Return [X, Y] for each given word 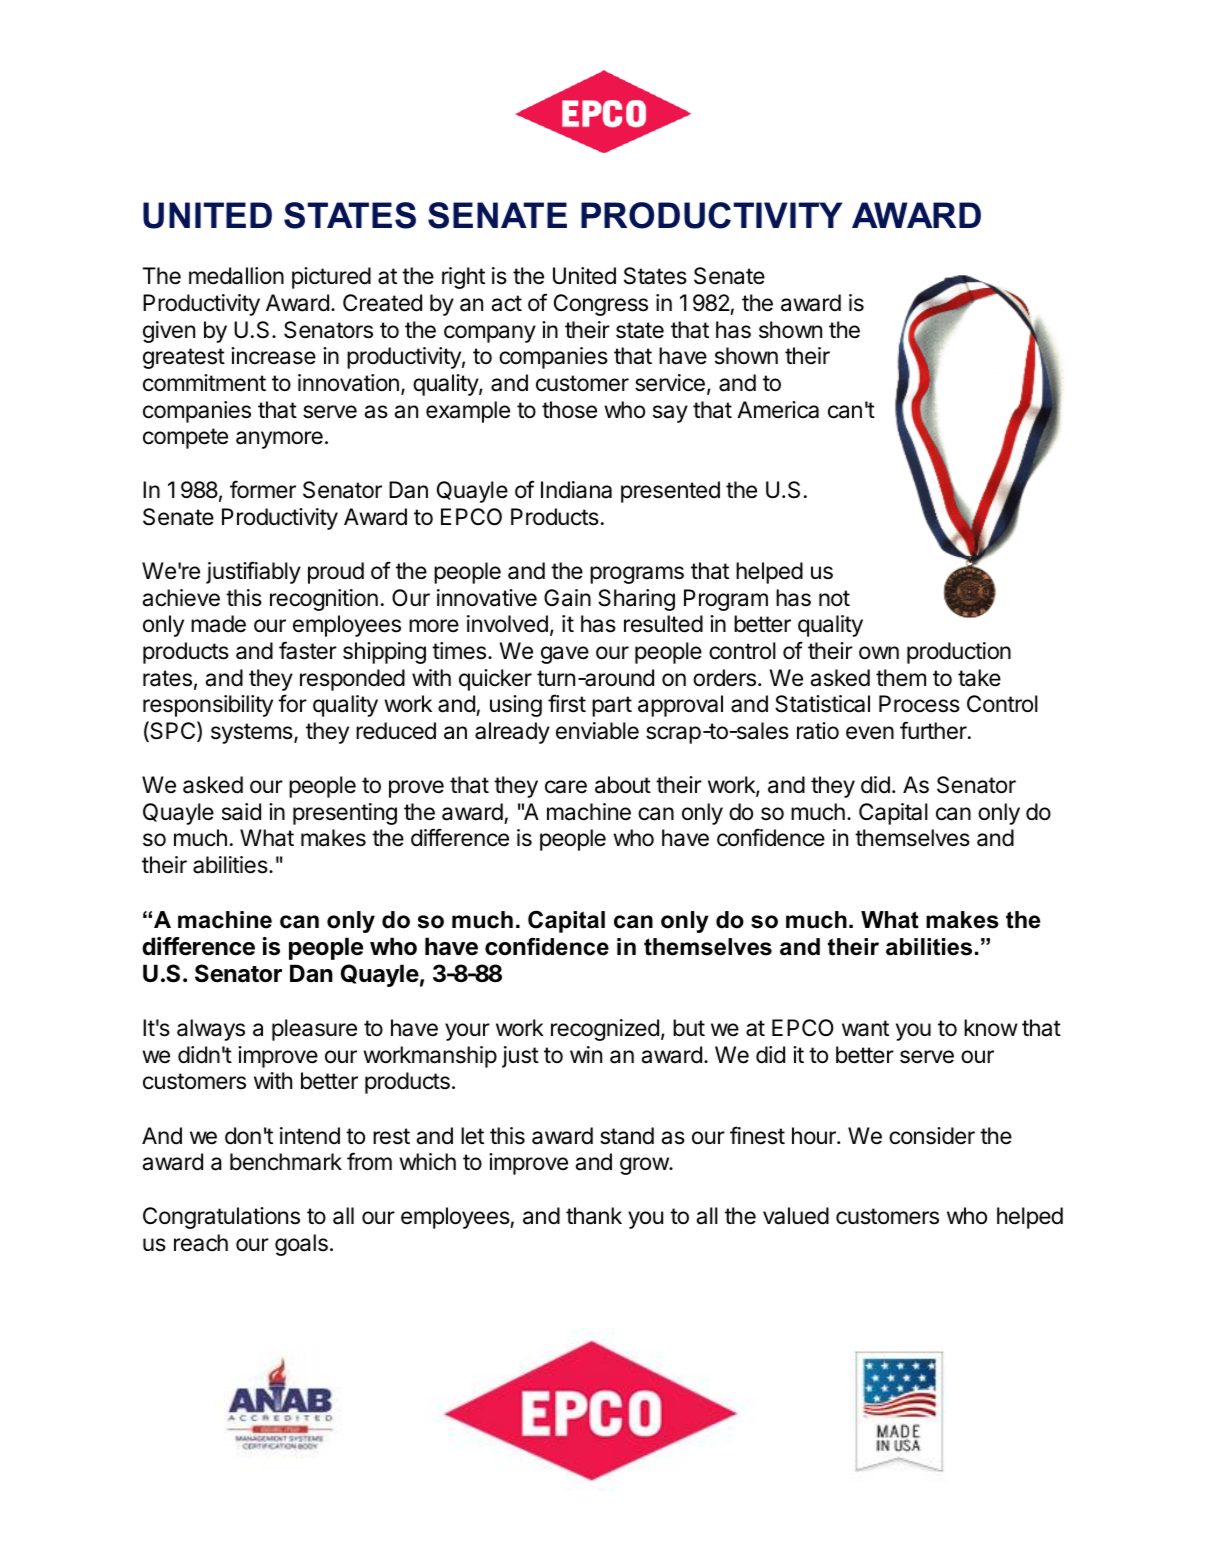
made [218, 624]
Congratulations [221, 1218]
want [865, 1028]
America [778, 410]
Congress [601, 305]
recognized [605, 1030]
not [834, 598]
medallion [236, 276]
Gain [567, 598]
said [241, 812]
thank [594, 1216]
